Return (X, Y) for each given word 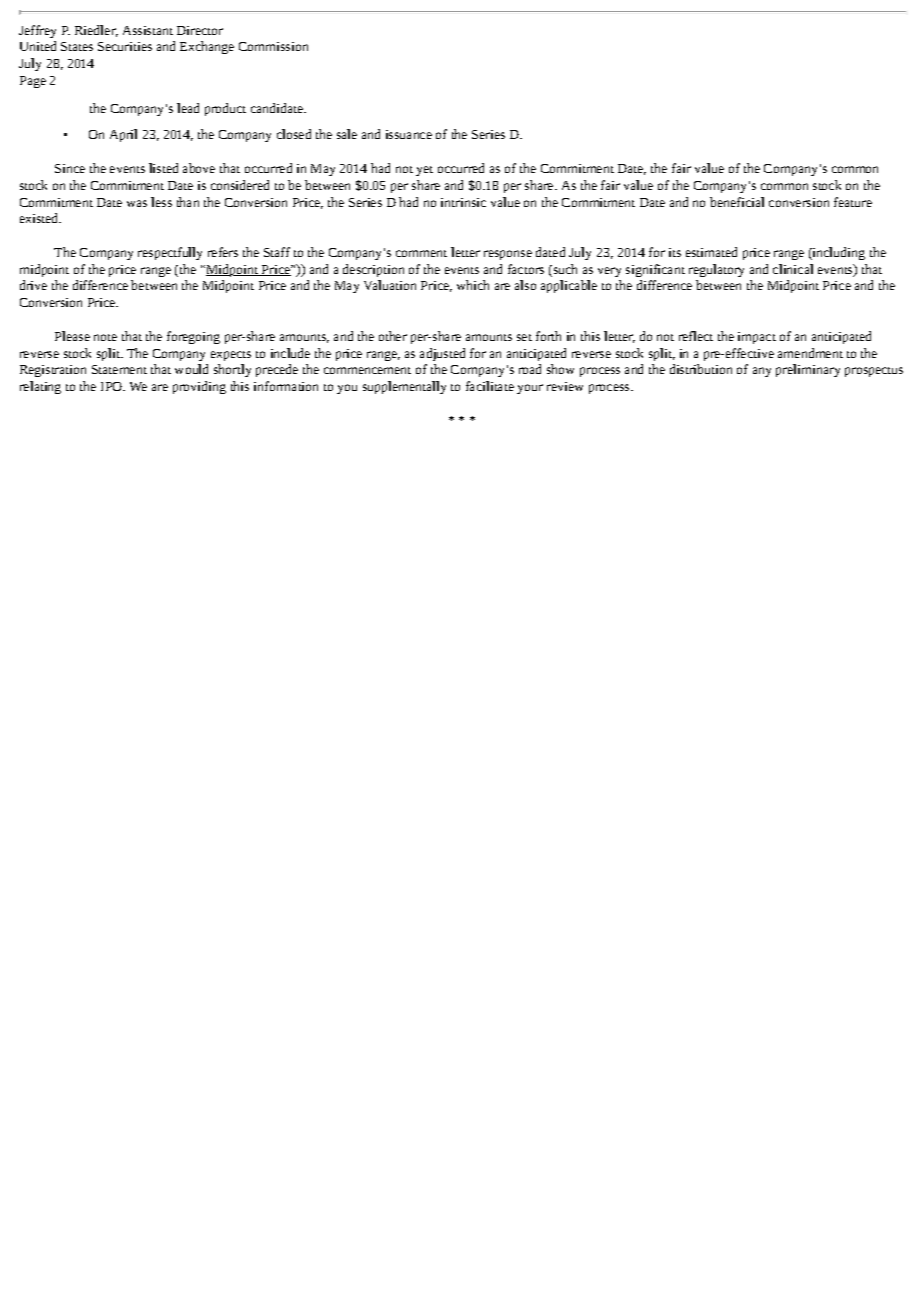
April (123, 135)
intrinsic (463, 202)
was (137, 203)
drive (33, 285)
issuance (409, 134)
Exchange (207, 47)
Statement (119, 369)
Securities (125, 46)
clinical (793, 269)
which (473, 285)
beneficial (737, 202)
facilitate (490, 386)
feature (853, 202)
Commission (273, 46)
